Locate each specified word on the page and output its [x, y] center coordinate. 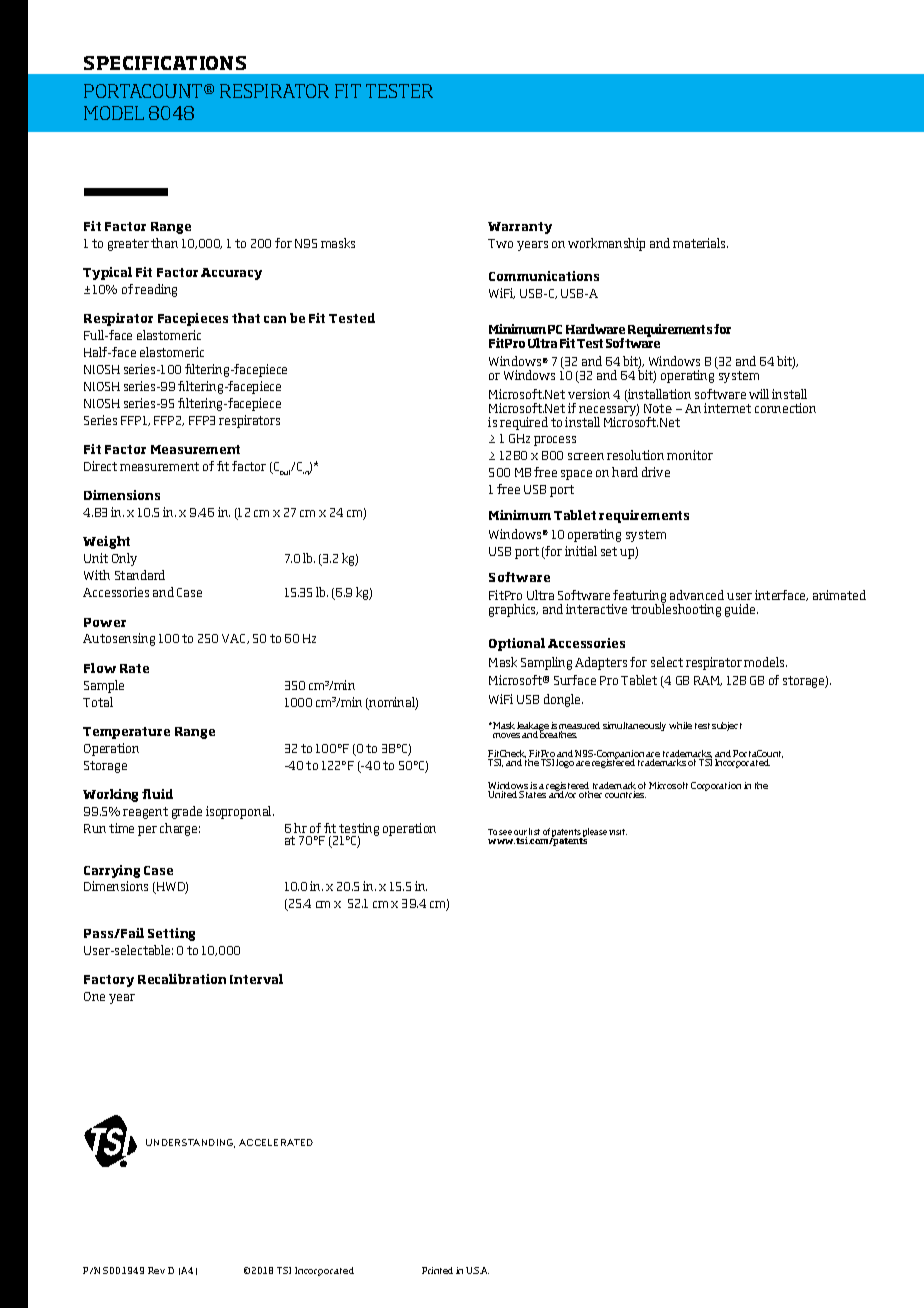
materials [700, 243]
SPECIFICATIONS [165, 63]
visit [618, 832]
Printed [437, 1270]
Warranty [520, 228]
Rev [156, 1270]
